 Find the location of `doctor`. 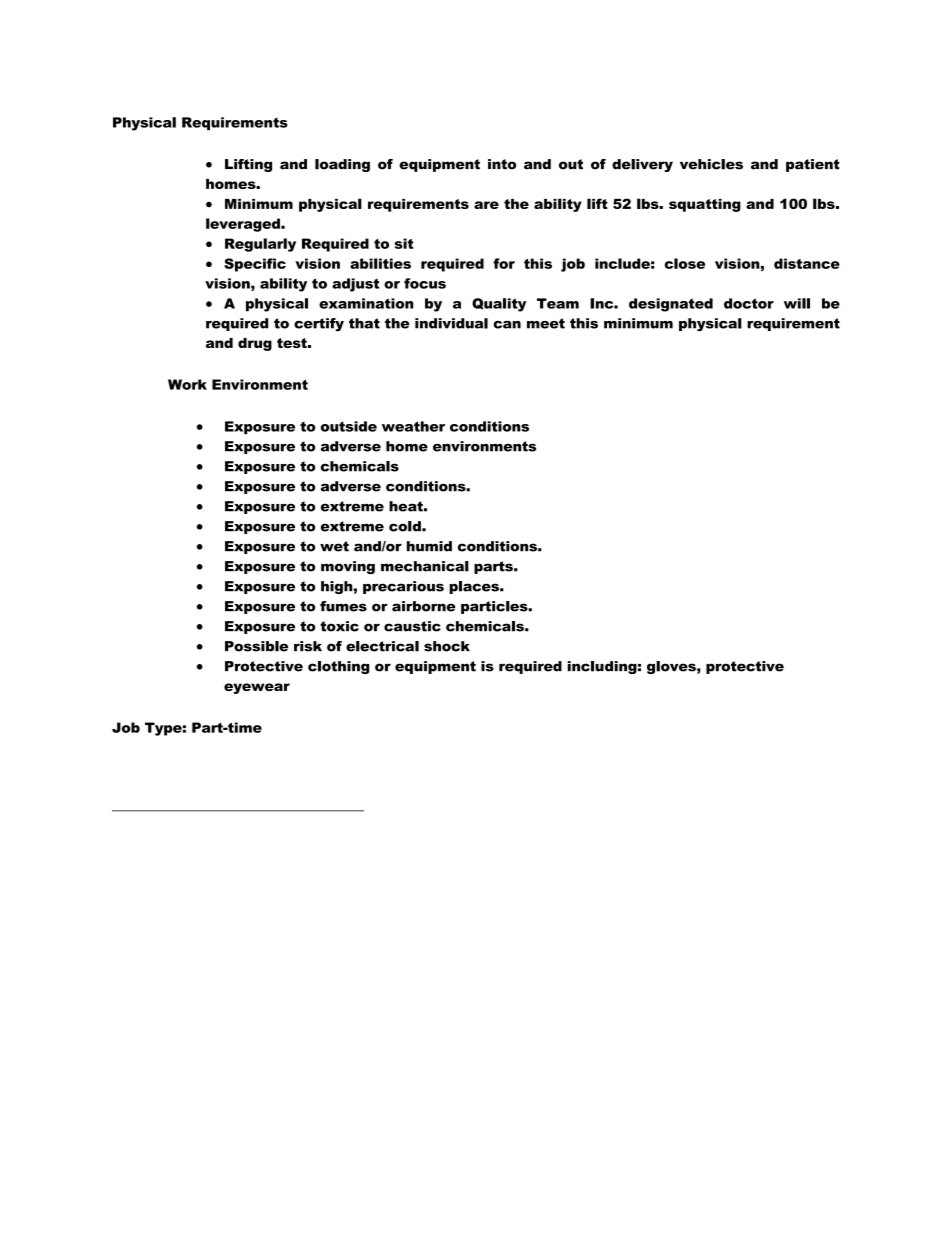

doctor is located at coordinates (749, 303).
